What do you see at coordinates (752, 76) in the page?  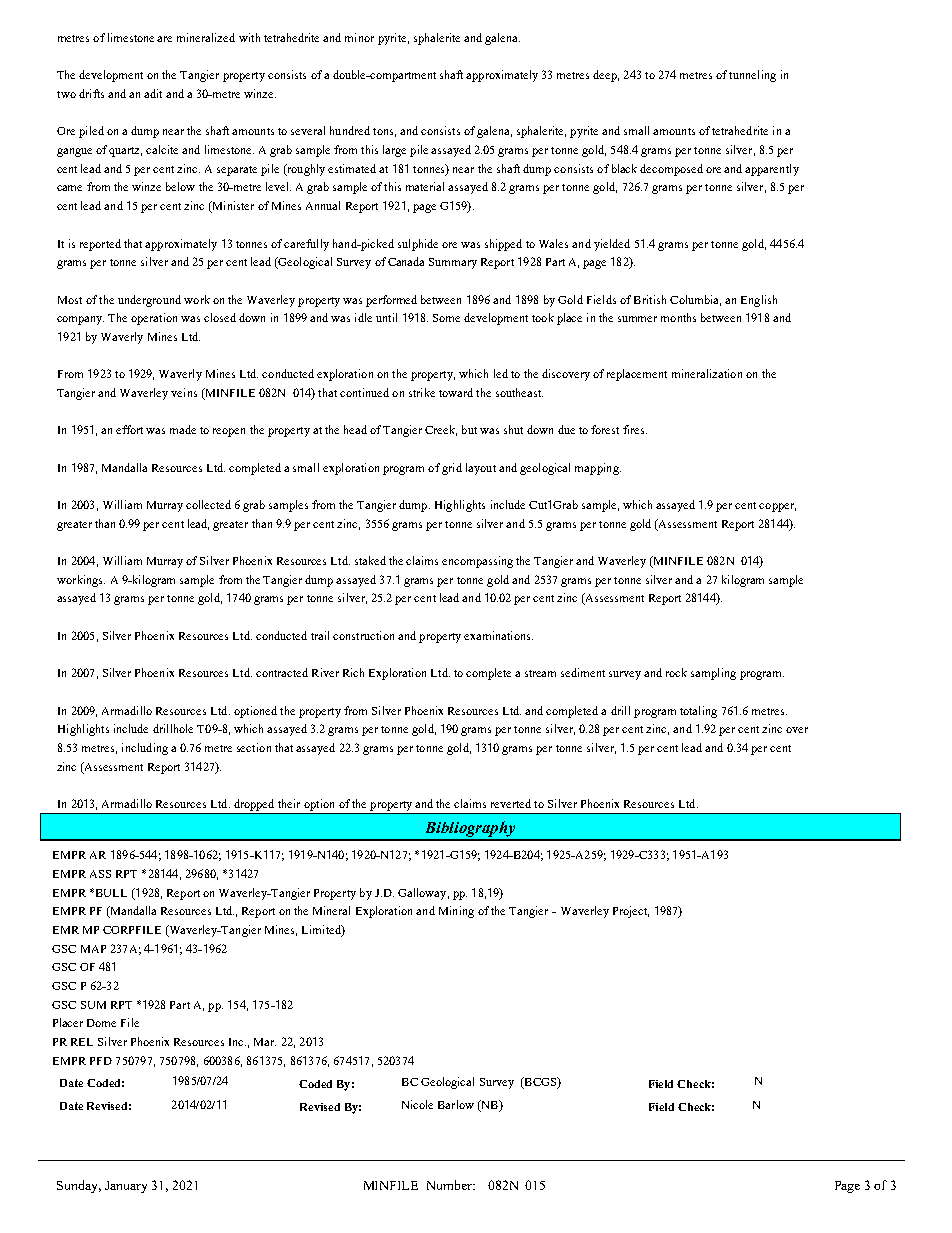 I see `tunneling` at bounding box center [752, 76].
